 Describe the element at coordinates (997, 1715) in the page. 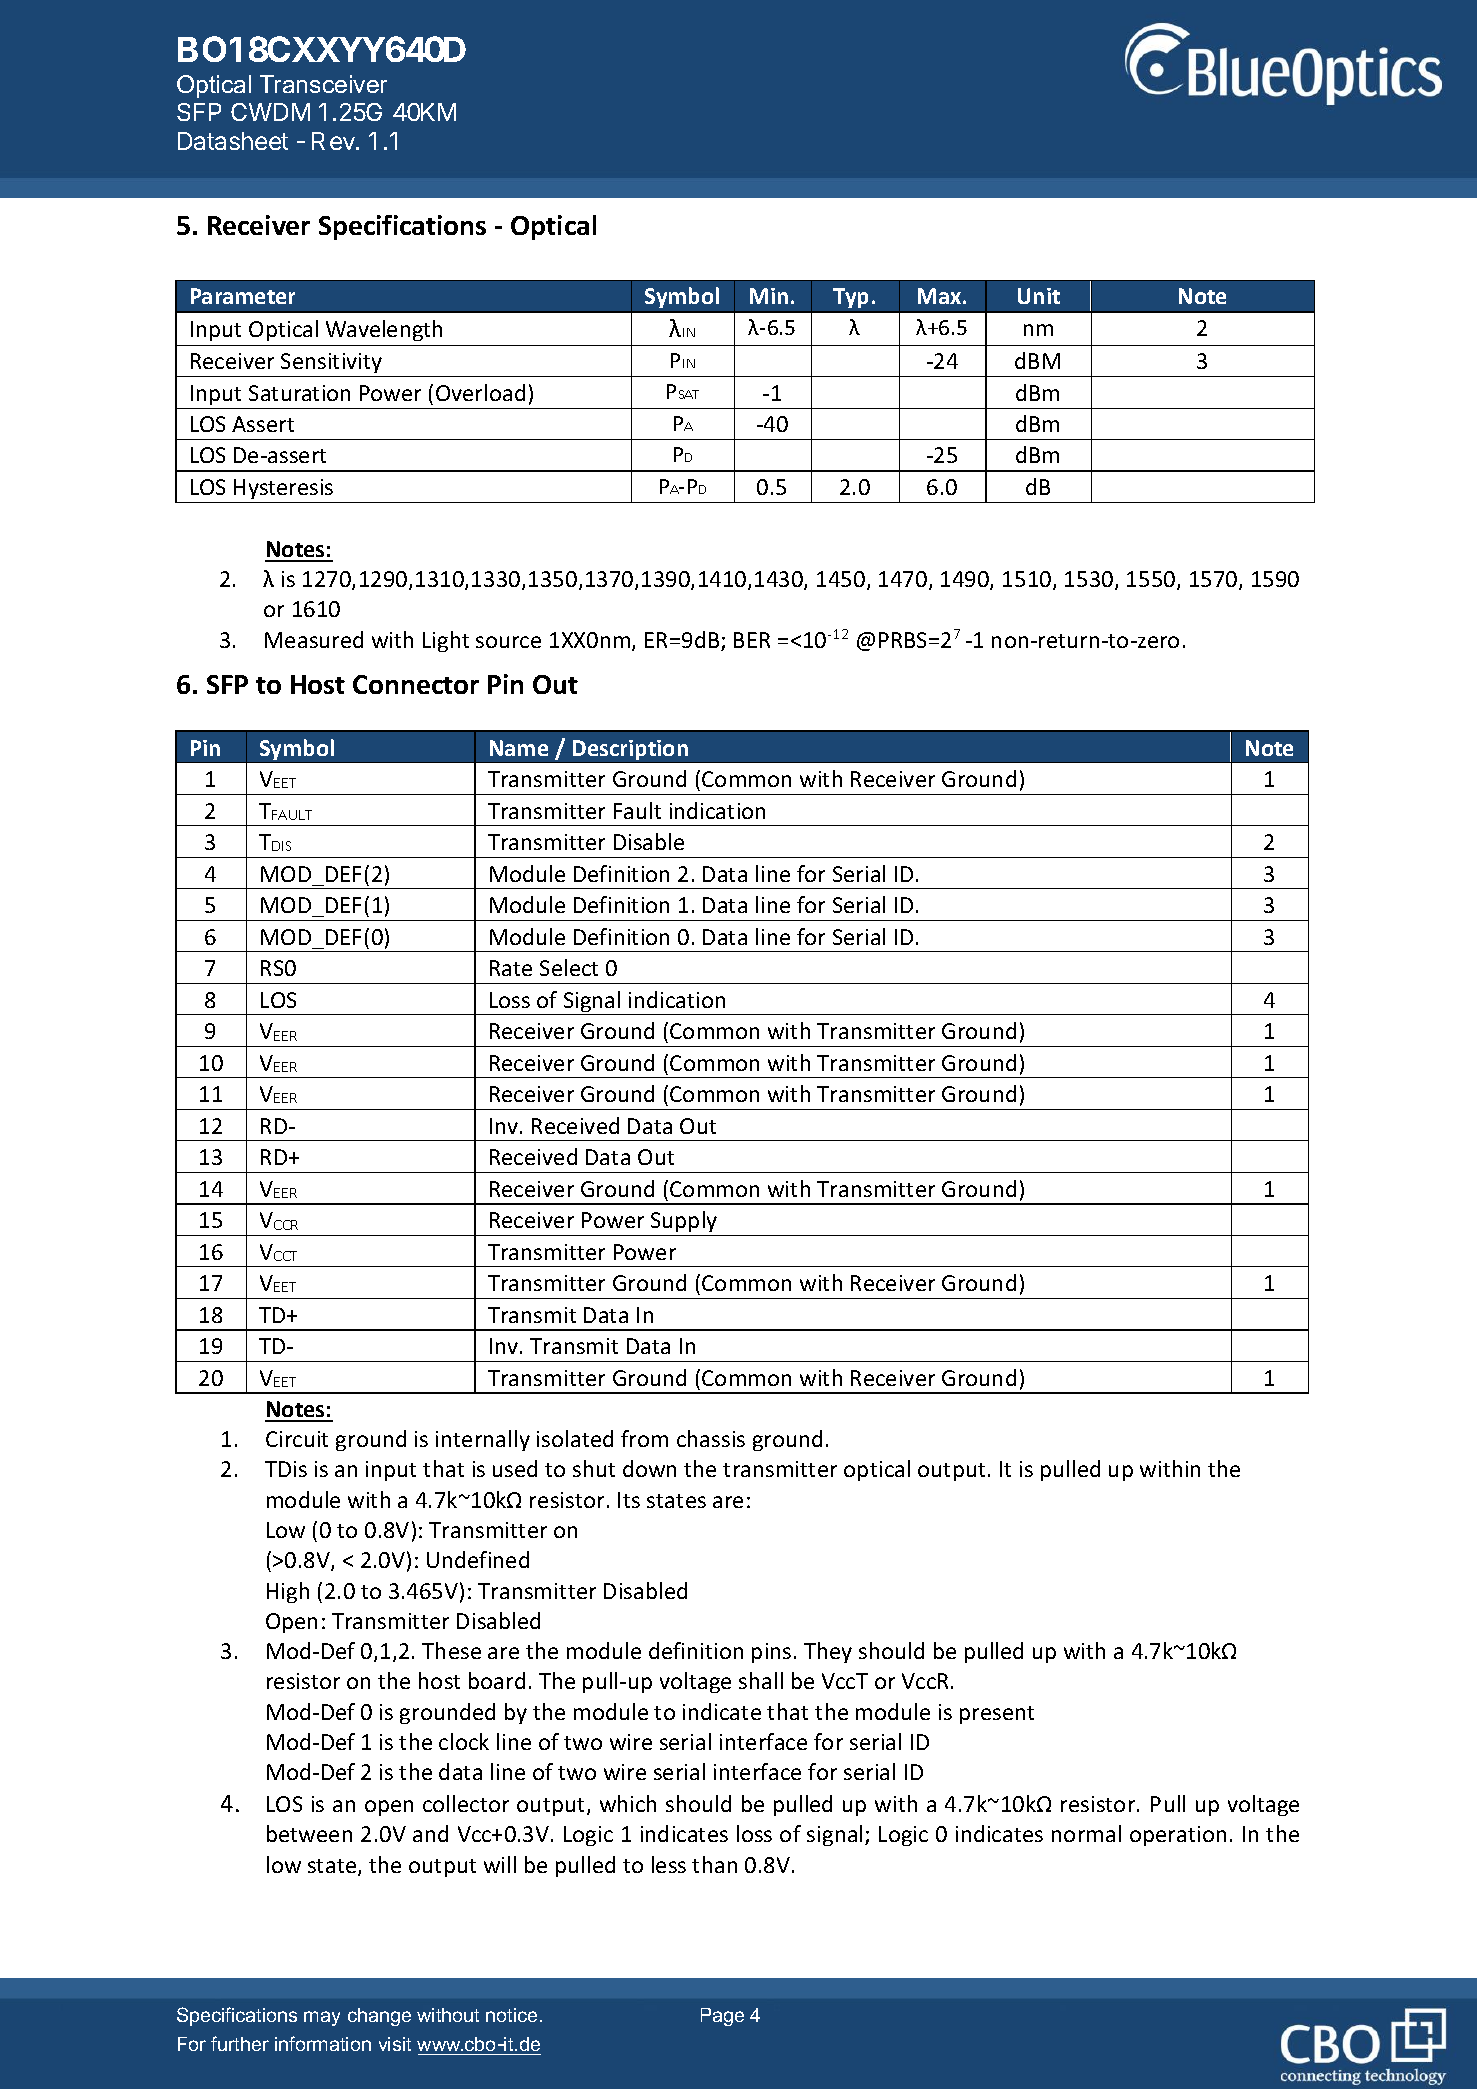

I see `present` at that location.
